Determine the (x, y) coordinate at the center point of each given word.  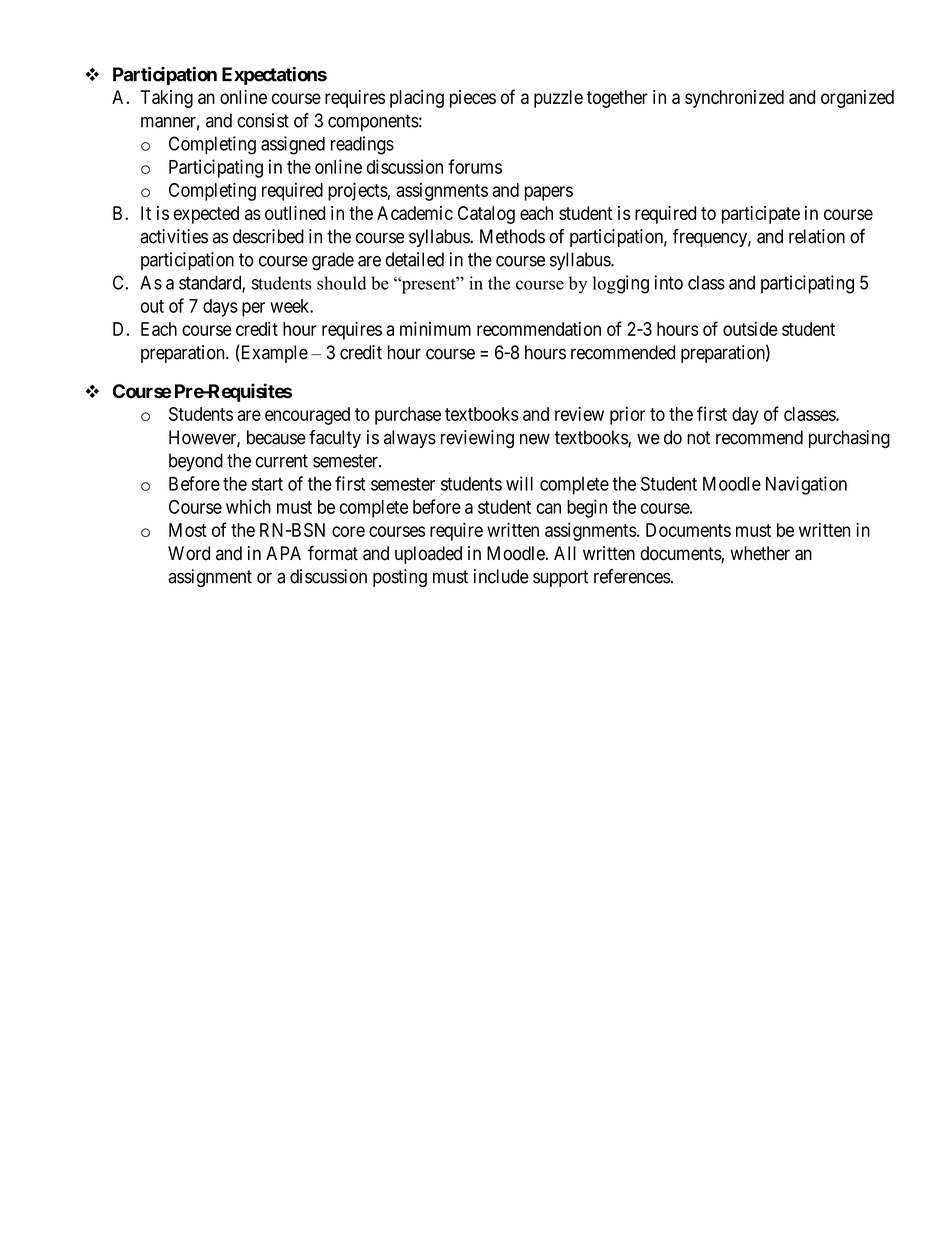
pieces (473, 99)
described (268, 236)
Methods (512, 236)
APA (283, 553)
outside (750, 328)
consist (263, 120)
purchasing (849, 439)
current (282, 461)
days (220, 308)
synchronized (734, 99)
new (535, 439)
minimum (435, 328)
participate (761, 215)
